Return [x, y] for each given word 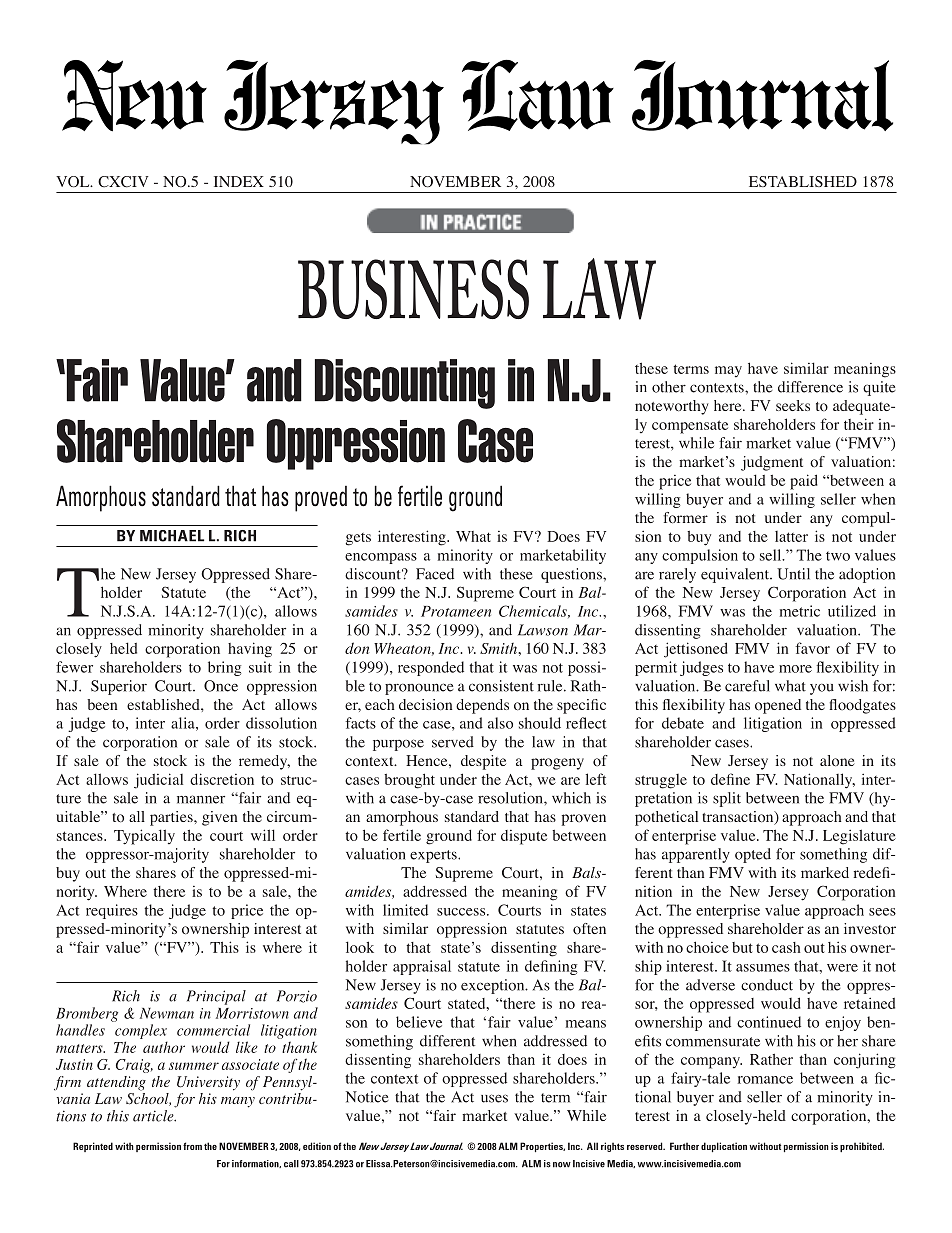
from [192, 1146]
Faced [435, 574]
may [728, 371]
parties [172, 818]
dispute [524, 837]
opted [753, 855]
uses [494, 1098]
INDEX [239, 181]
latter [791, 536]
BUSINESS [413, 289]
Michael [172, 536]
